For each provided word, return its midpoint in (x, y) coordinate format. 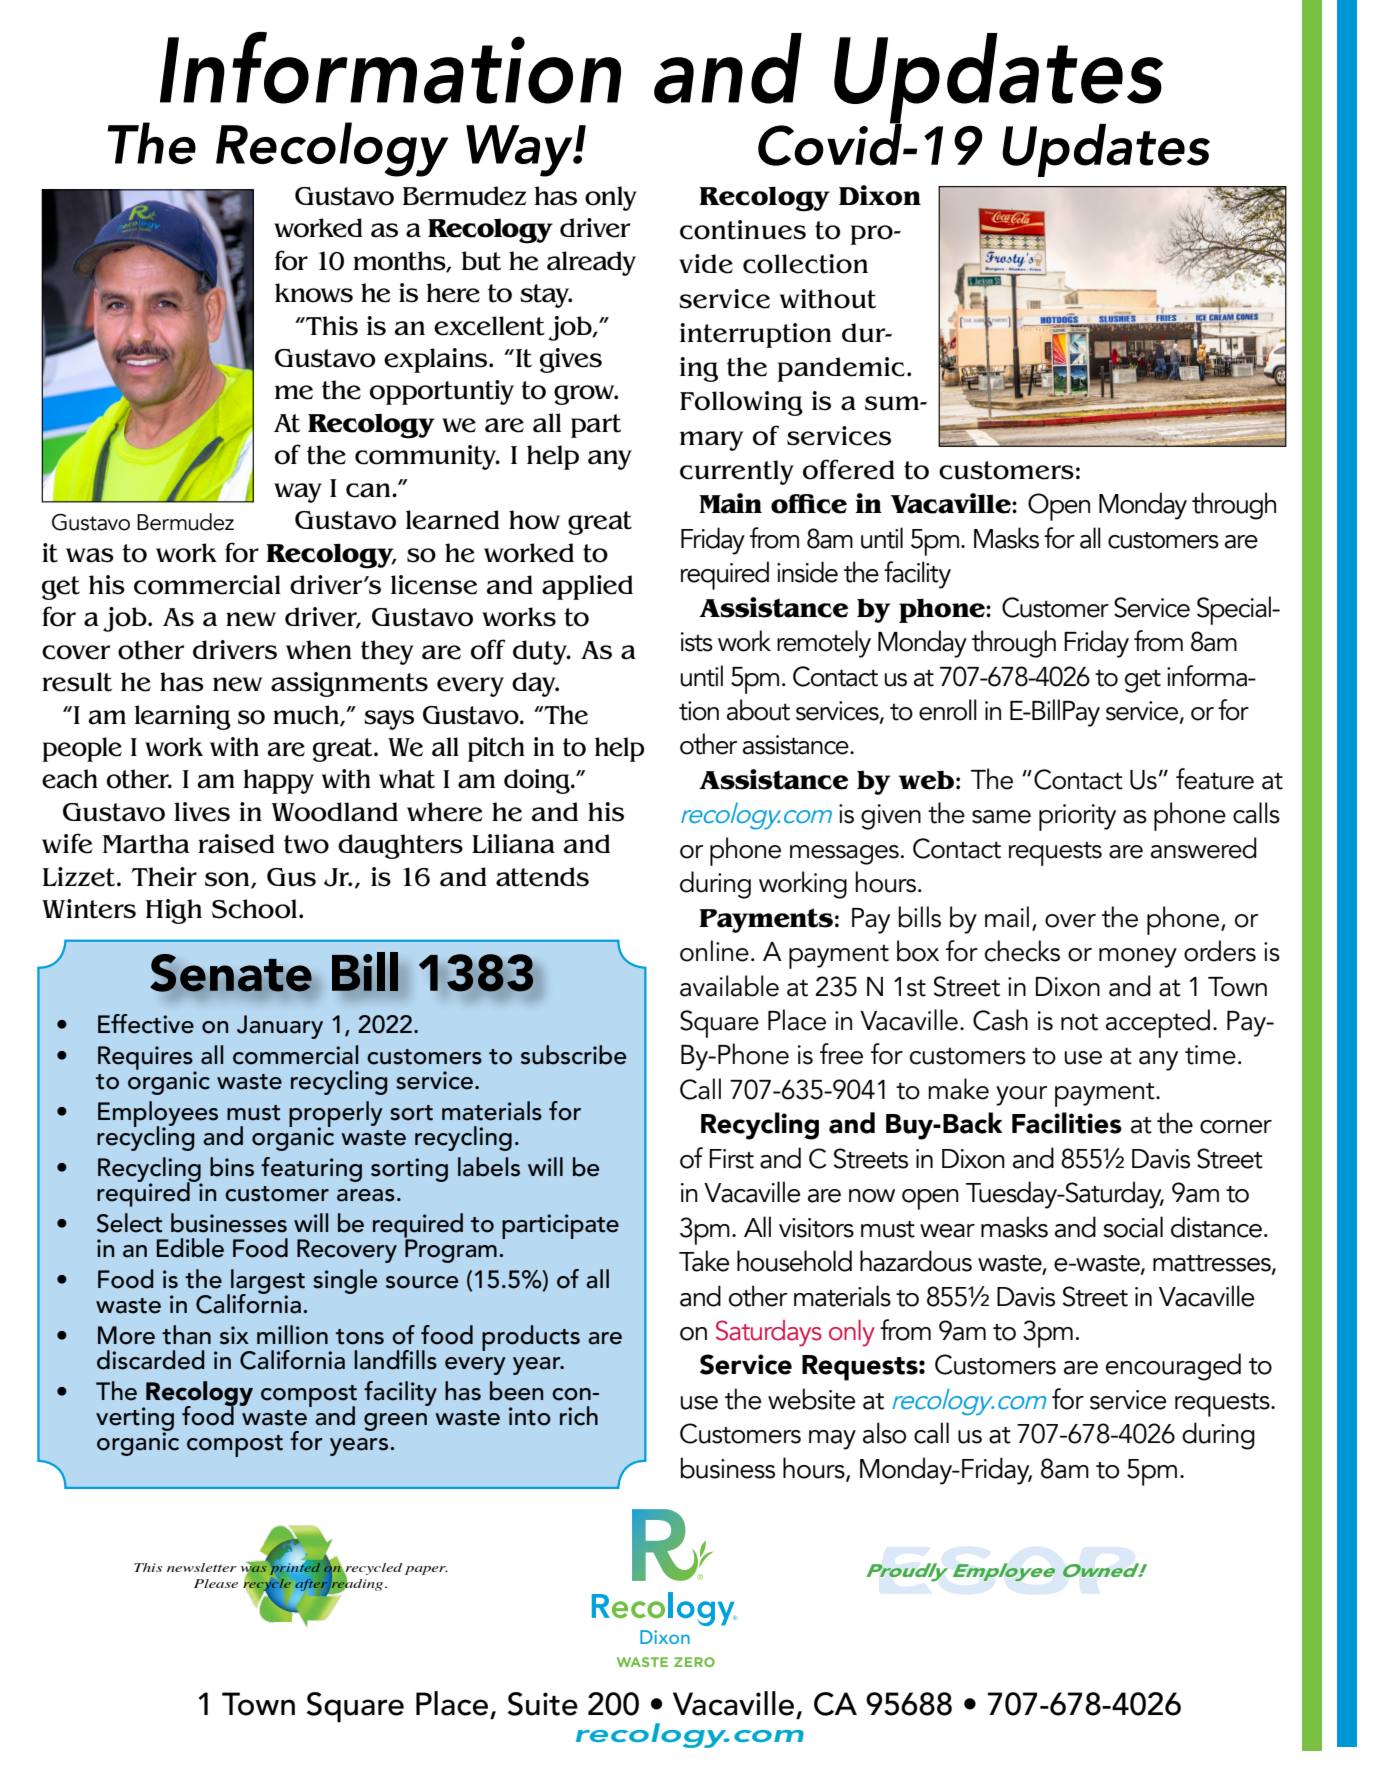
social (1133, 1227)
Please (216, 1583)
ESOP (1006, 1572)
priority (1077, 817)
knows (314, 293)
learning (183, 717)
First (731, 1159)
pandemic (843, 369)
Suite (542, 1704)
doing (538, 781)
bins (232, 1167)
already (591, 263)
